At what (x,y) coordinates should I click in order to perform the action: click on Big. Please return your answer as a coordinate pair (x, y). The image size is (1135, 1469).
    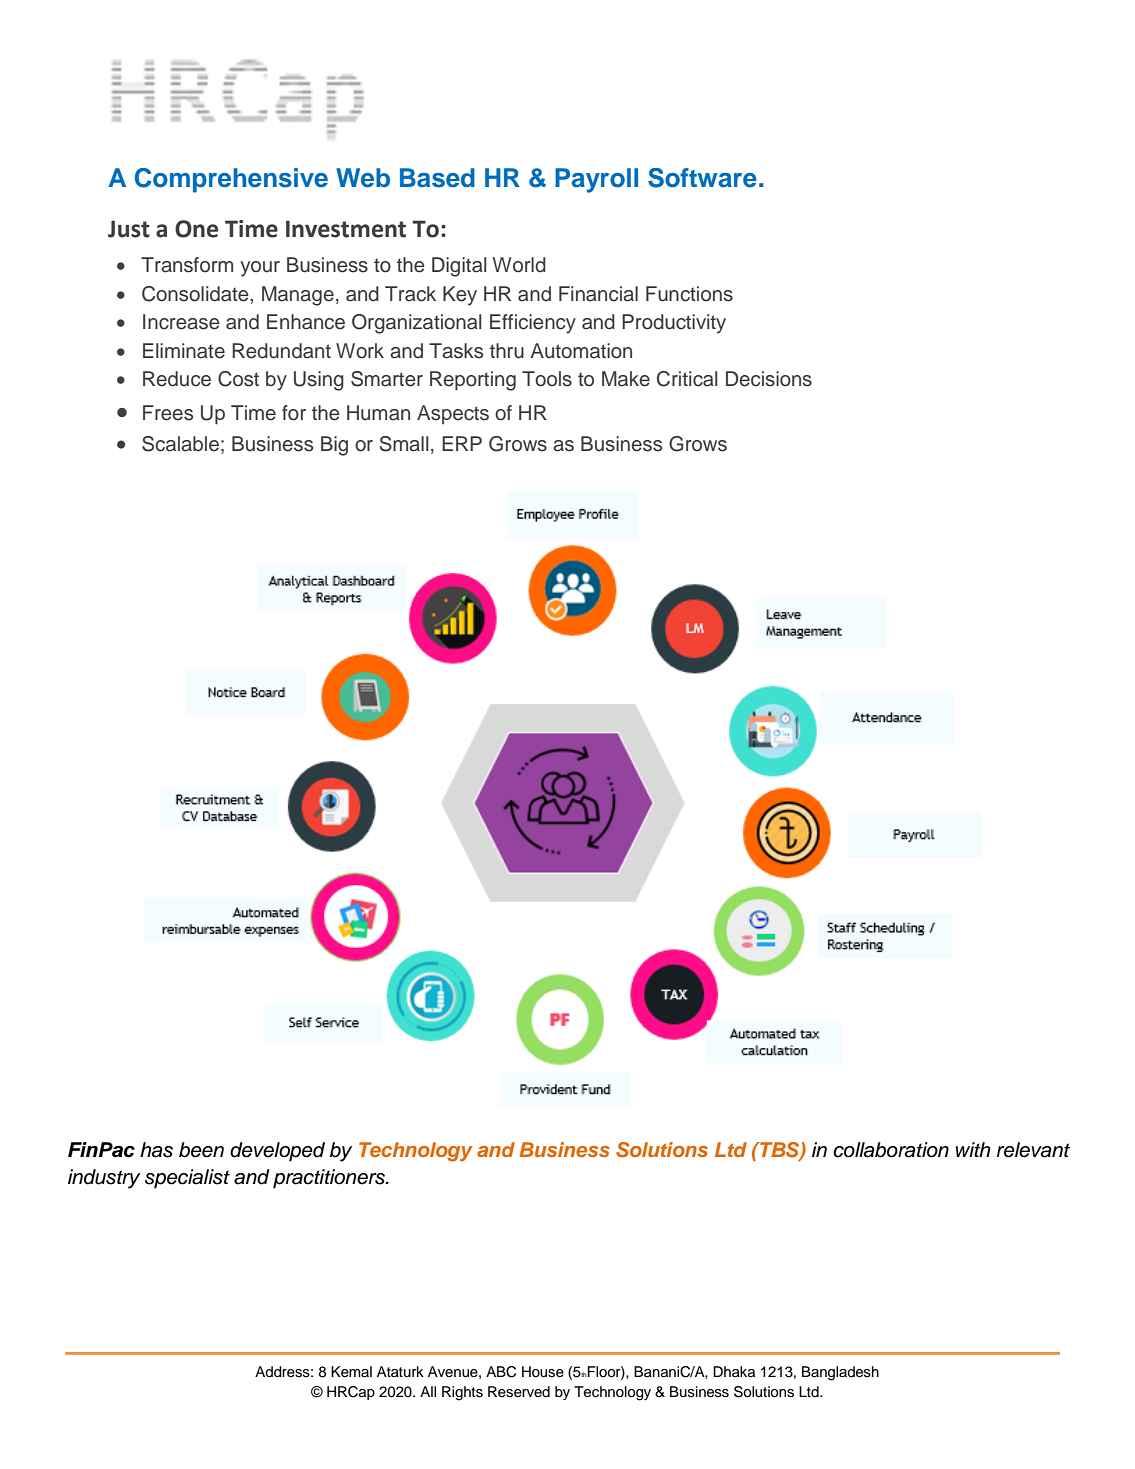
    Looking at the image, I should click on (334, 446).
